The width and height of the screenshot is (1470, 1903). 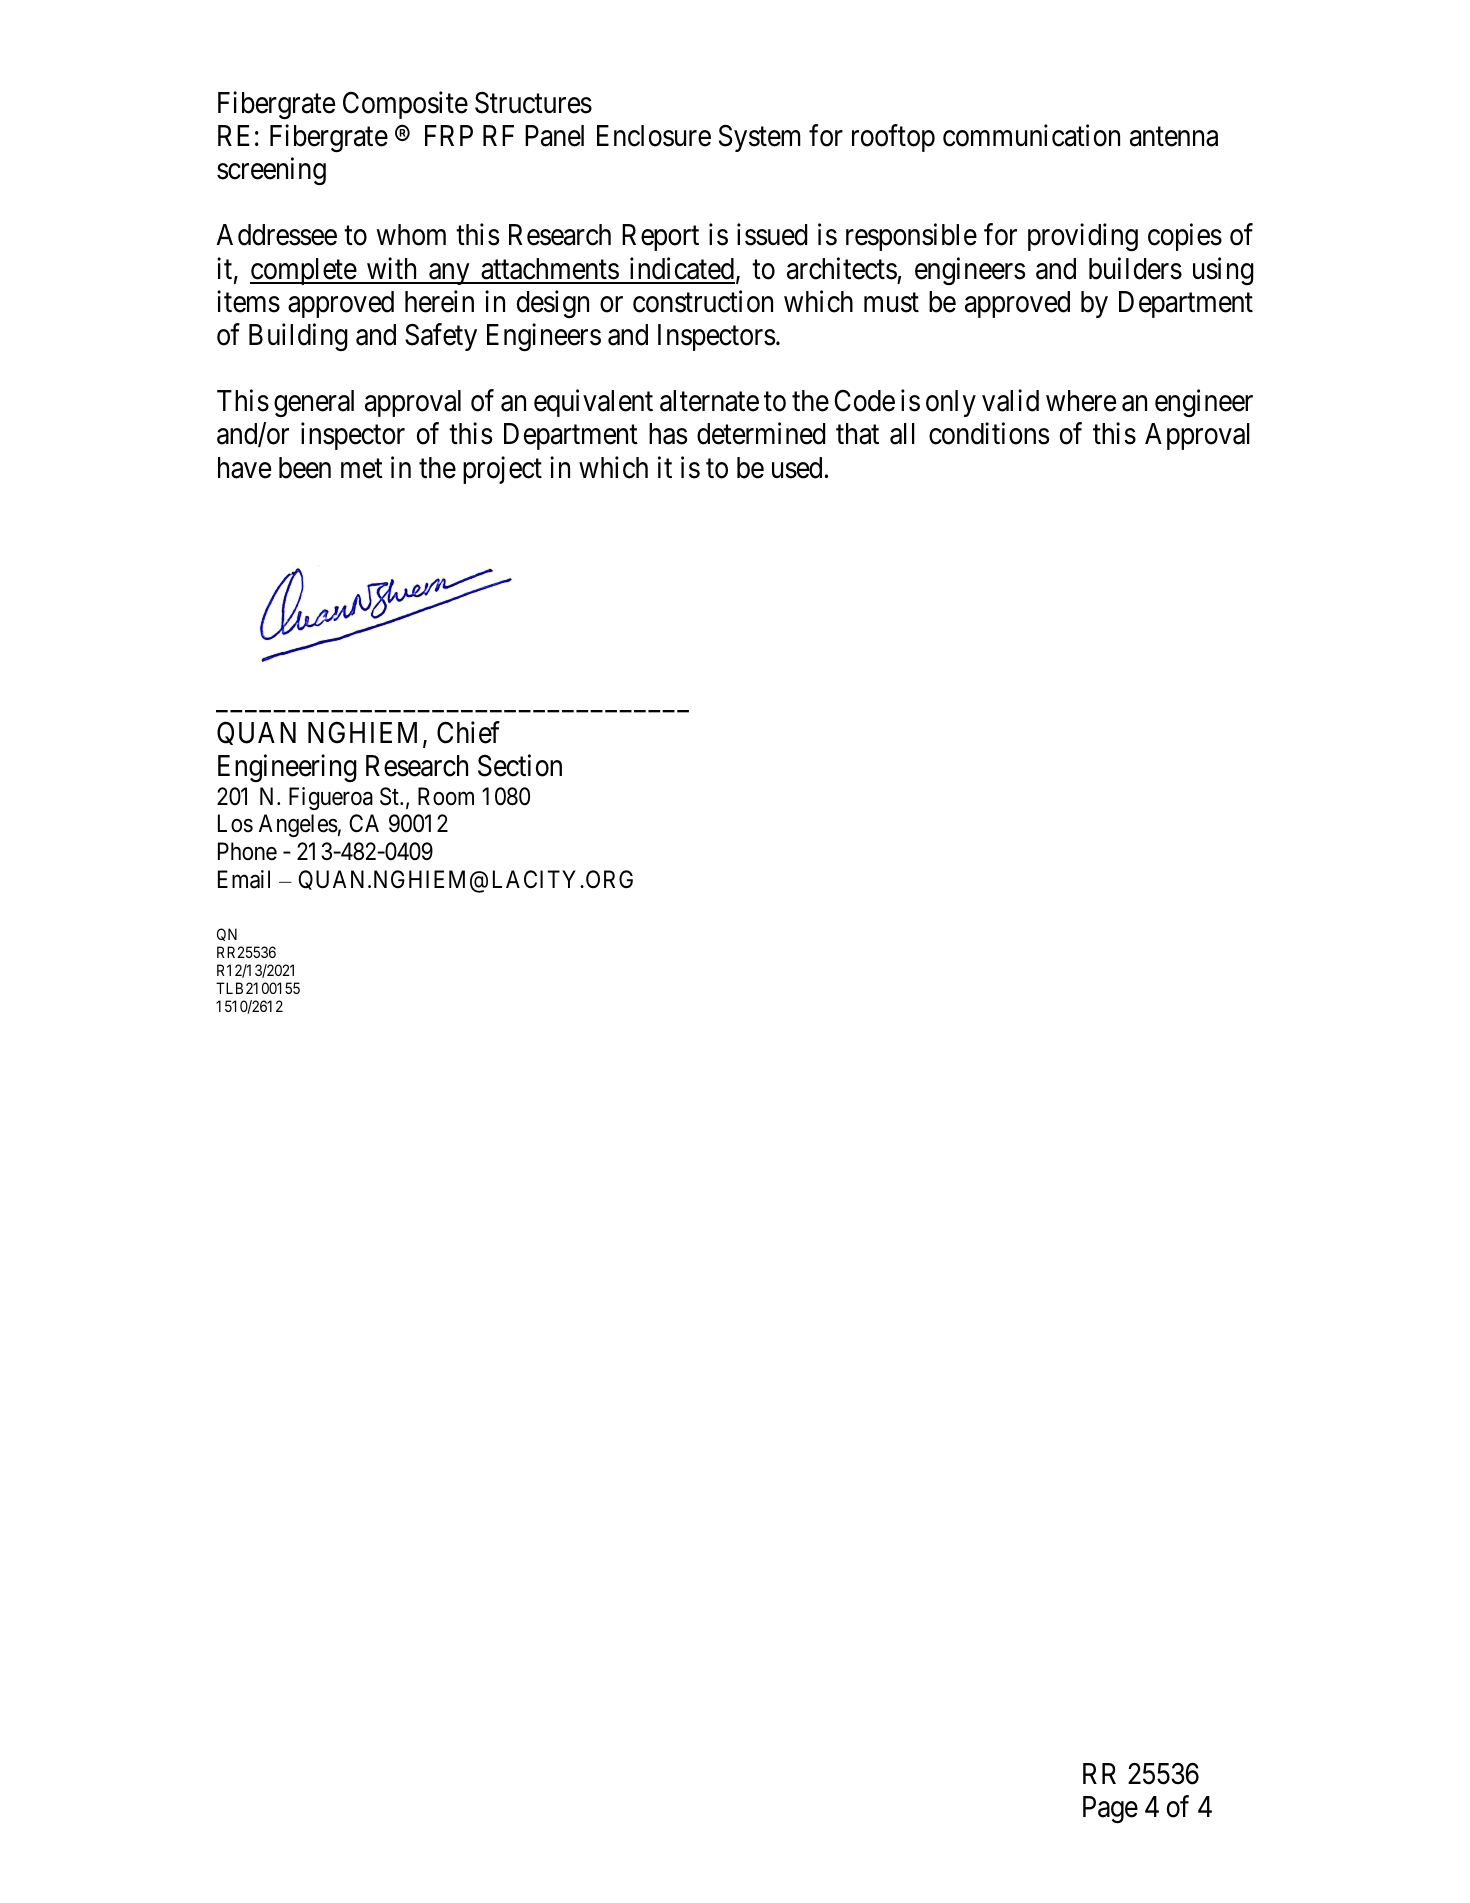 I want to click on Composite, so click(x=405, y=105).
